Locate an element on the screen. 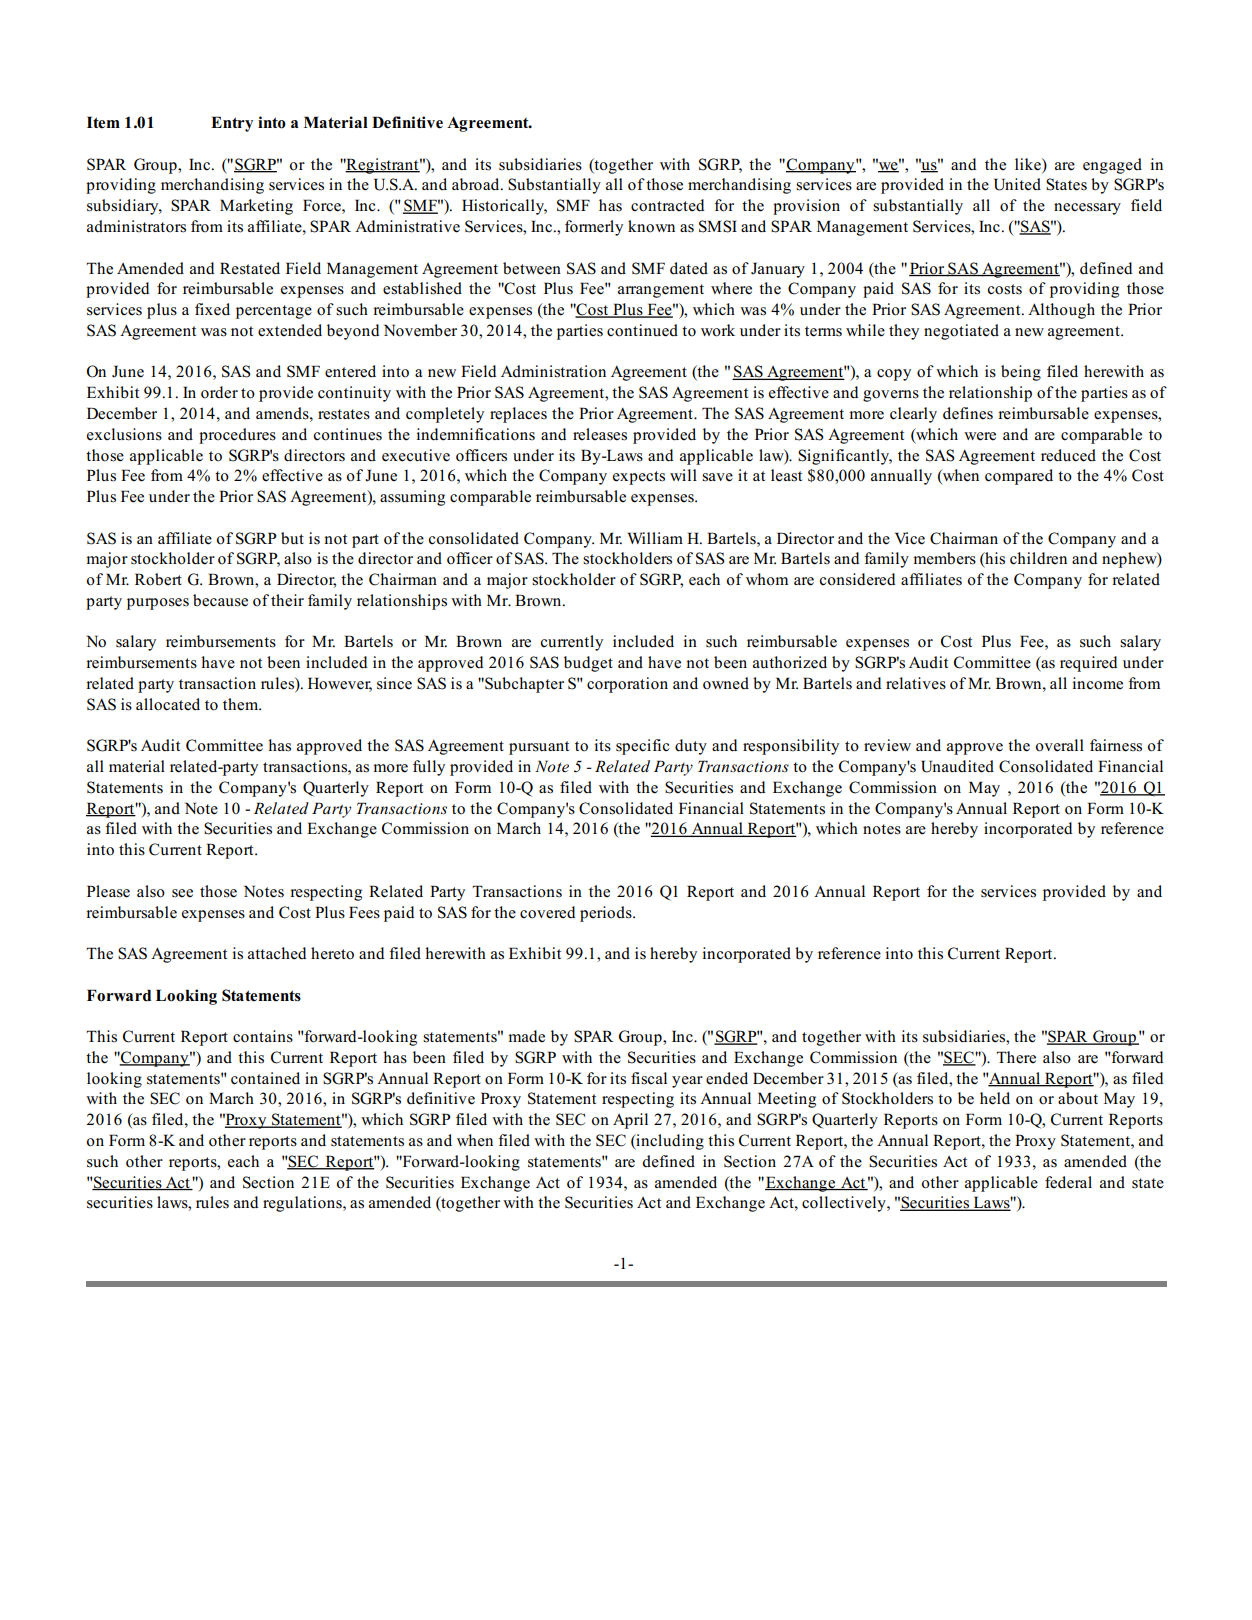  like is located at coordinates (1029, 164).
